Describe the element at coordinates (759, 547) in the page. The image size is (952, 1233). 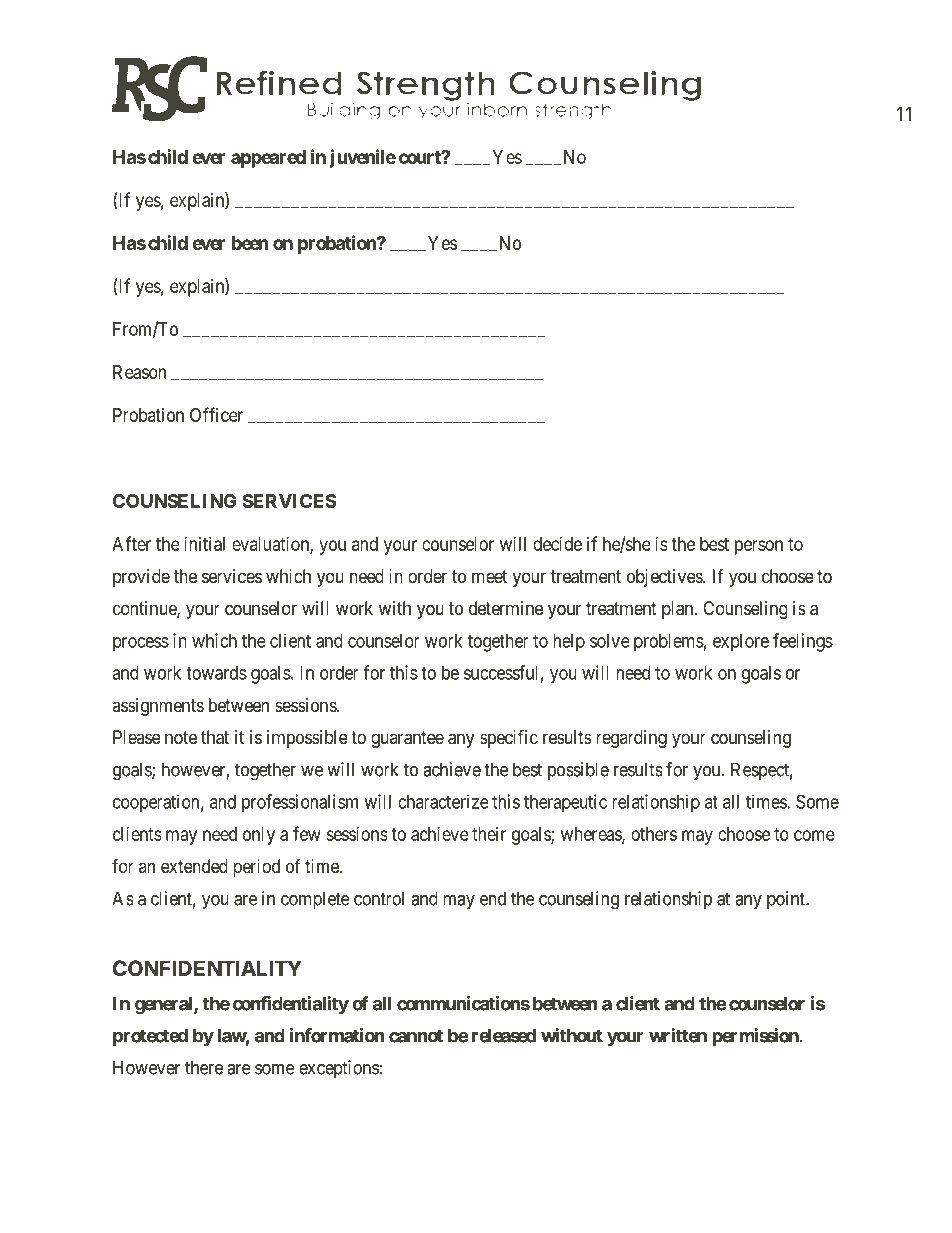
I see `person` at that location.
